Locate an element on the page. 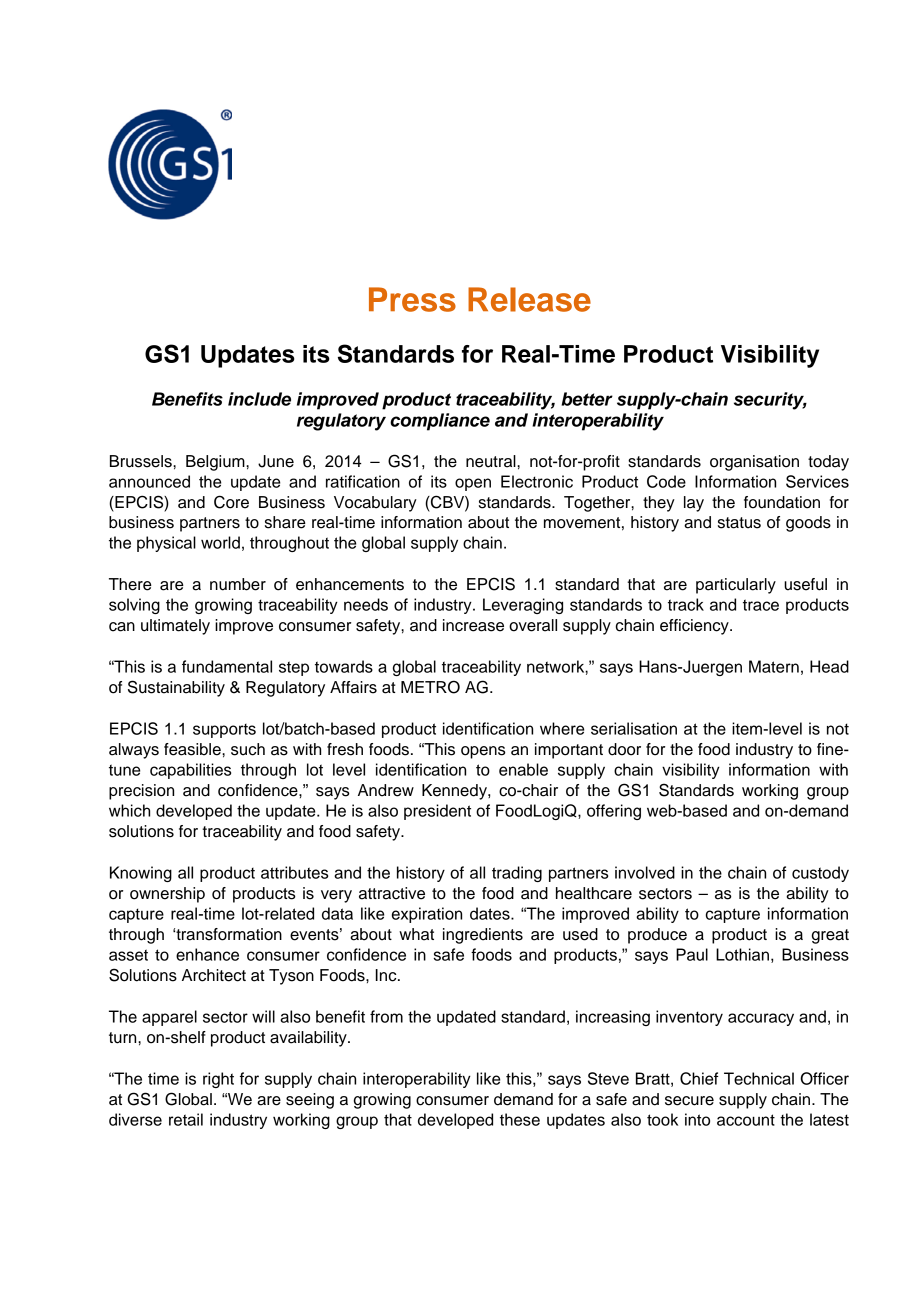 The height and width of the page is (1308, 924). right is located at coordinates (218, 1080).
